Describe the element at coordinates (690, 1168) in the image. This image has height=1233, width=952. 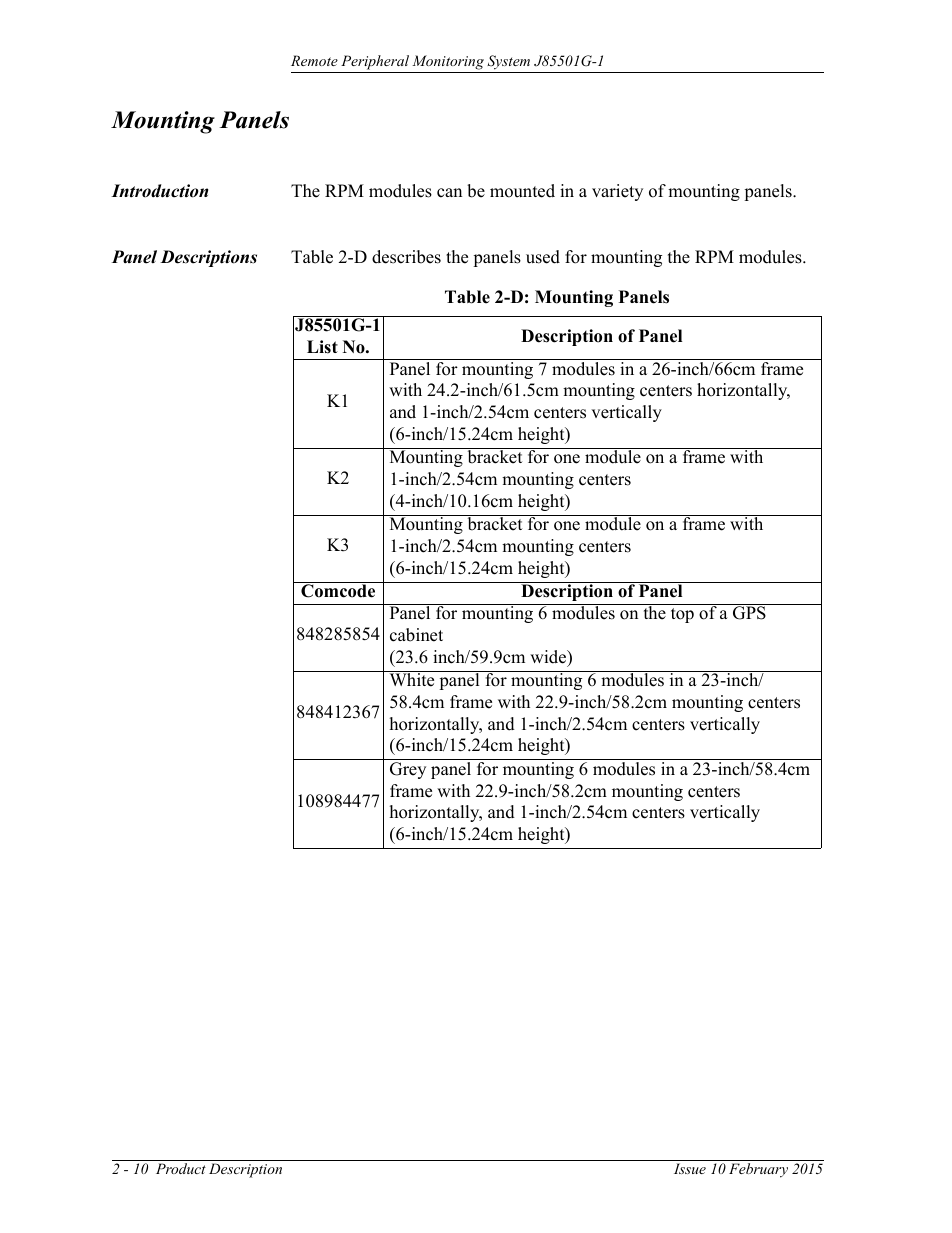
I see `Issue` at that location.
